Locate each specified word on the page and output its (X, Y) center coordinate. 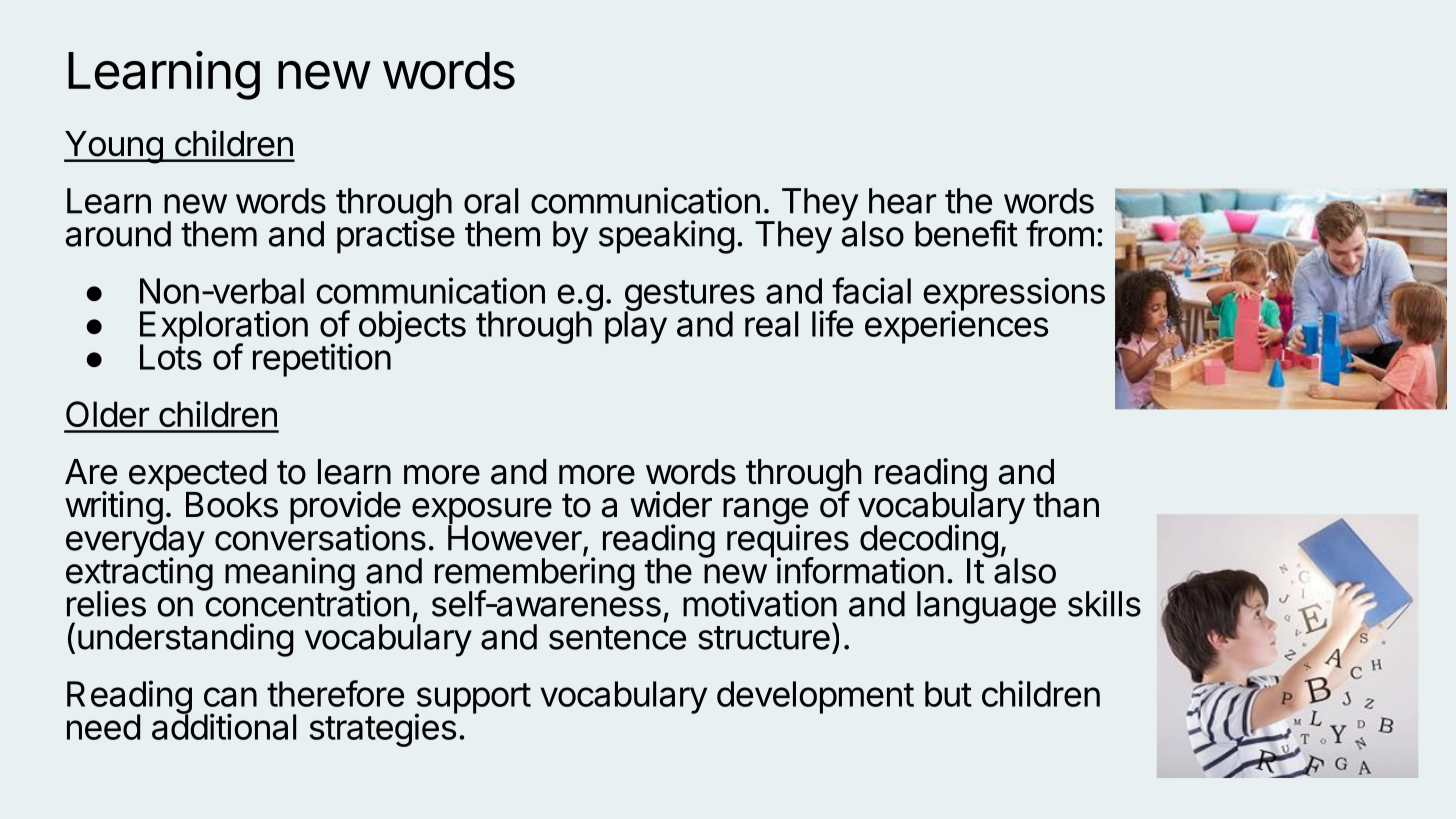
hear (902, 201)
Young (114, 147)
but (948, 694)
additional (224, 726)
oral (491, 201)
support (473, 699)
